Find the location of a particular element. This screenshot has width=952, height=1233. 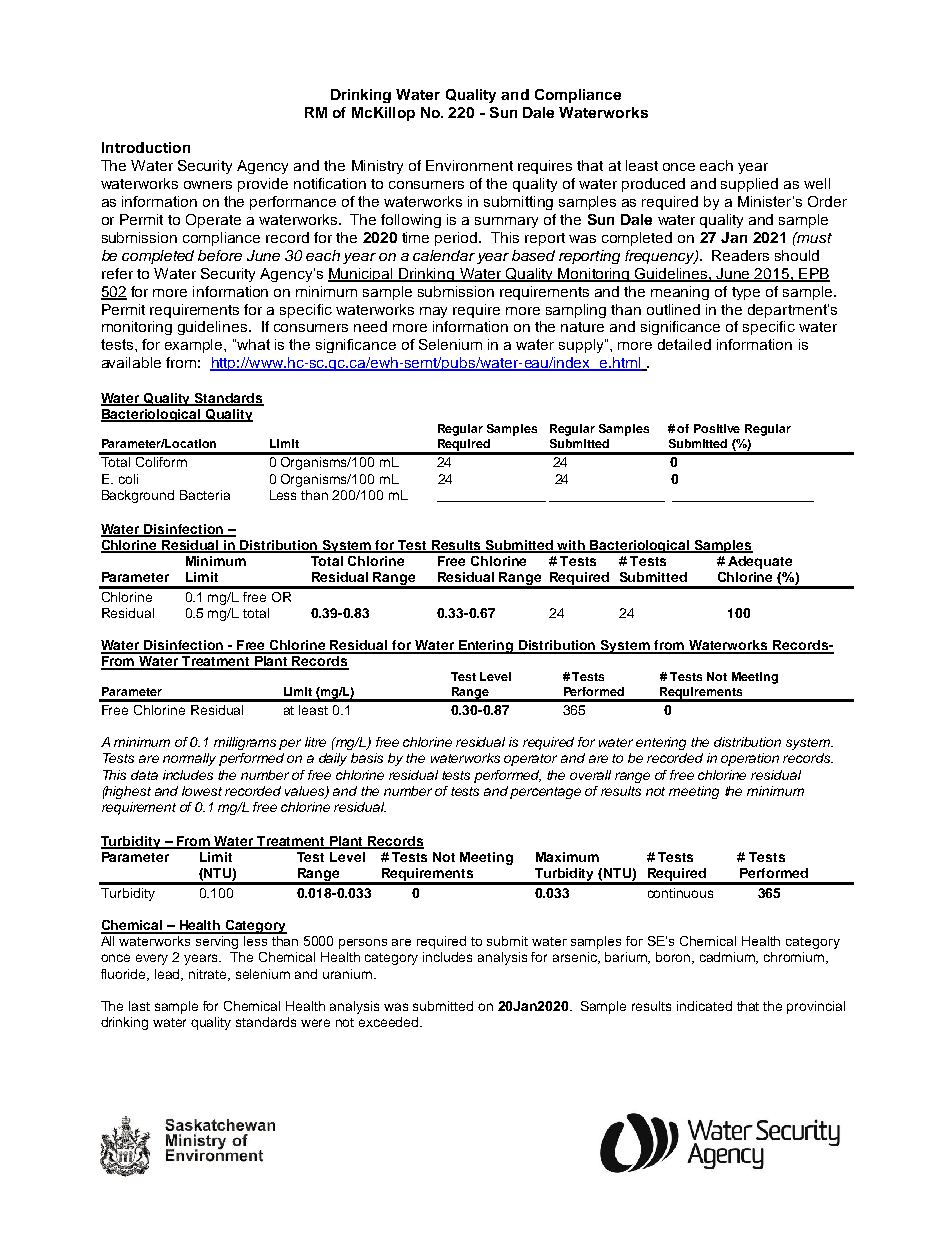

nitrate is located at coordinates (209, 975).
